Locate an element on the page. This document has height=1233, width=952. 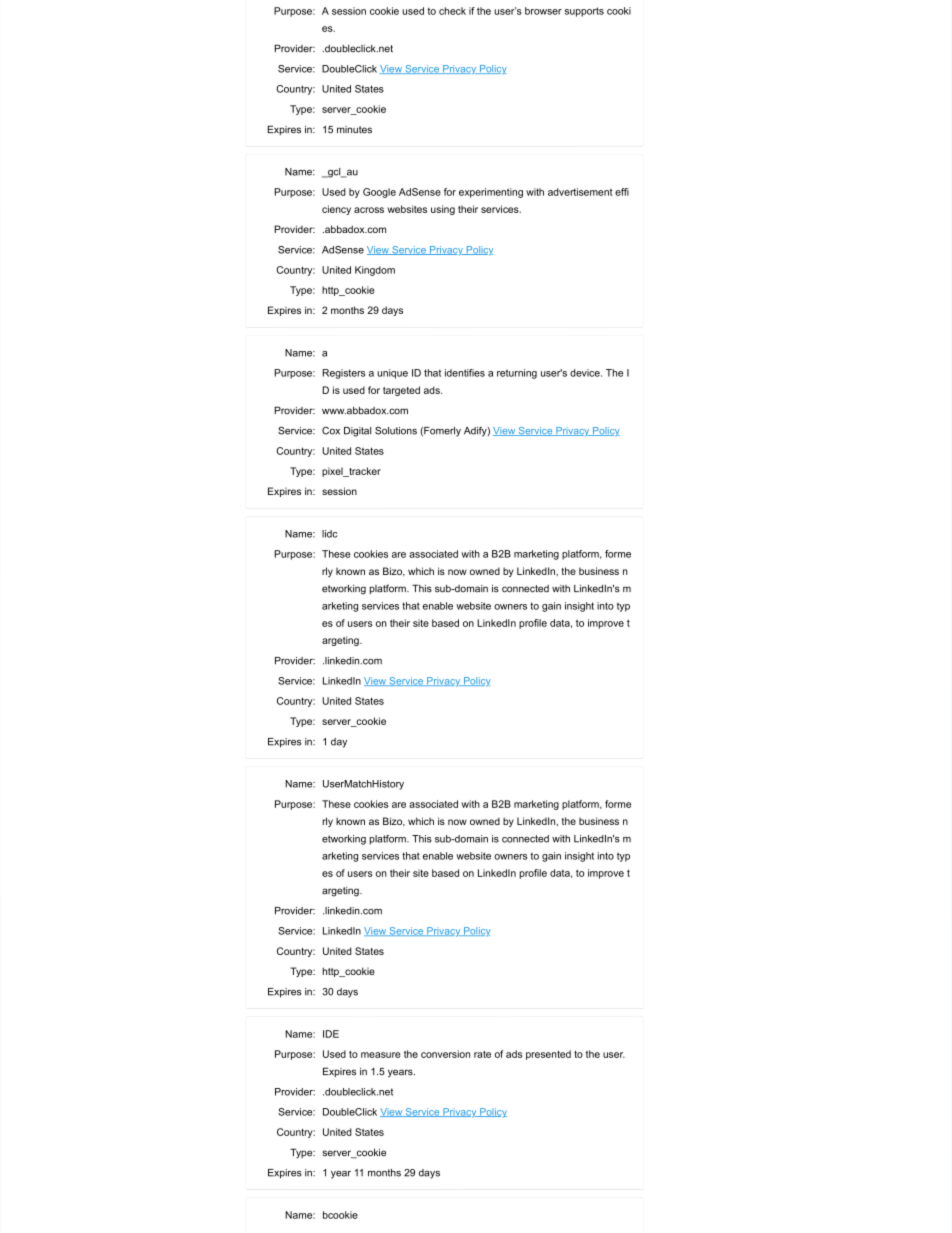
rate is located at coordinates (482, 1054).
